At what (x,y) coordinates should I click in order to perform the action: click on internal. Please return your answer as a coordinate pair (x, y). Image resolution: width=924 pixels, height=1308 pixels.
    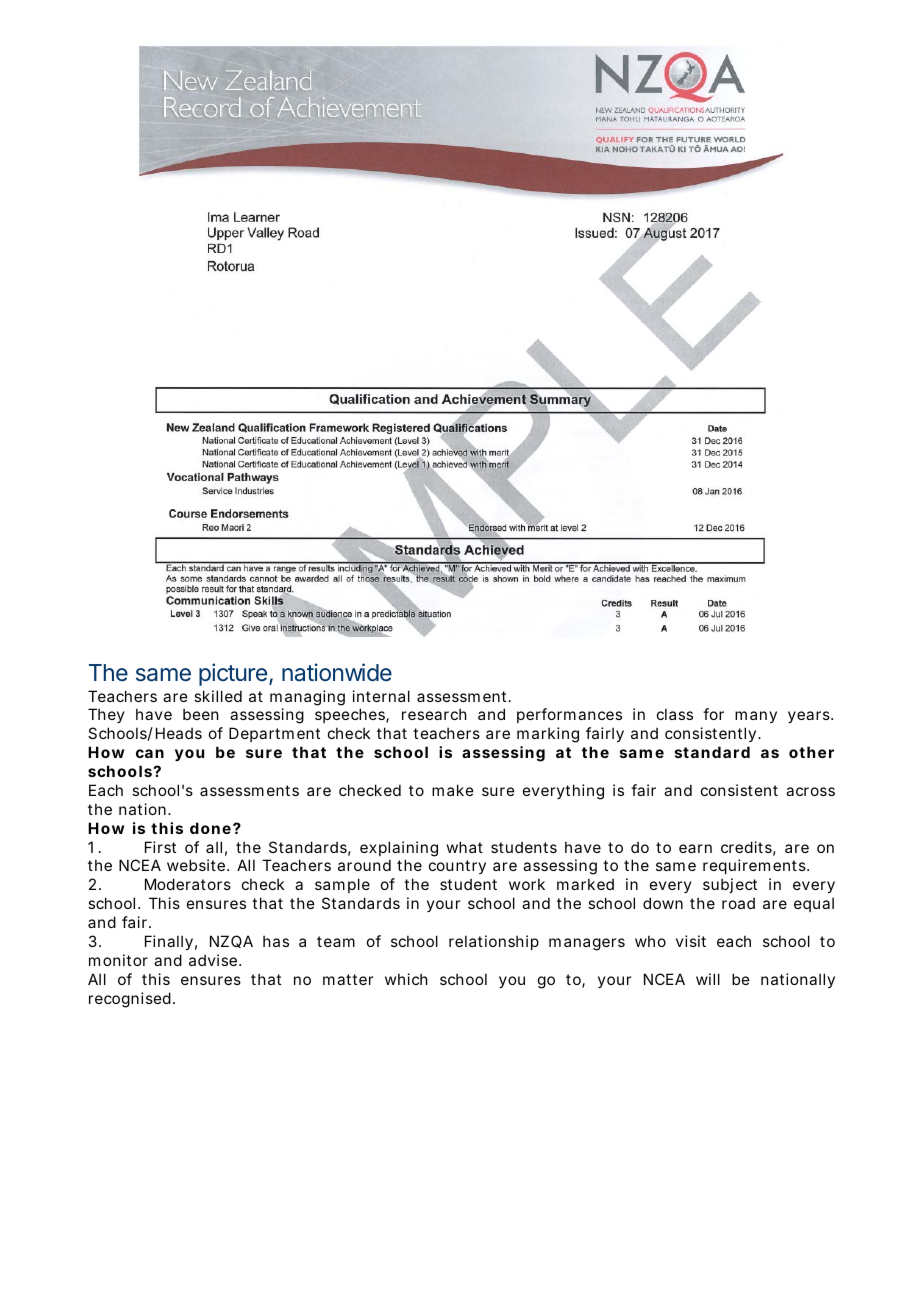
    Looking at the image, I should click on (381, 696).
